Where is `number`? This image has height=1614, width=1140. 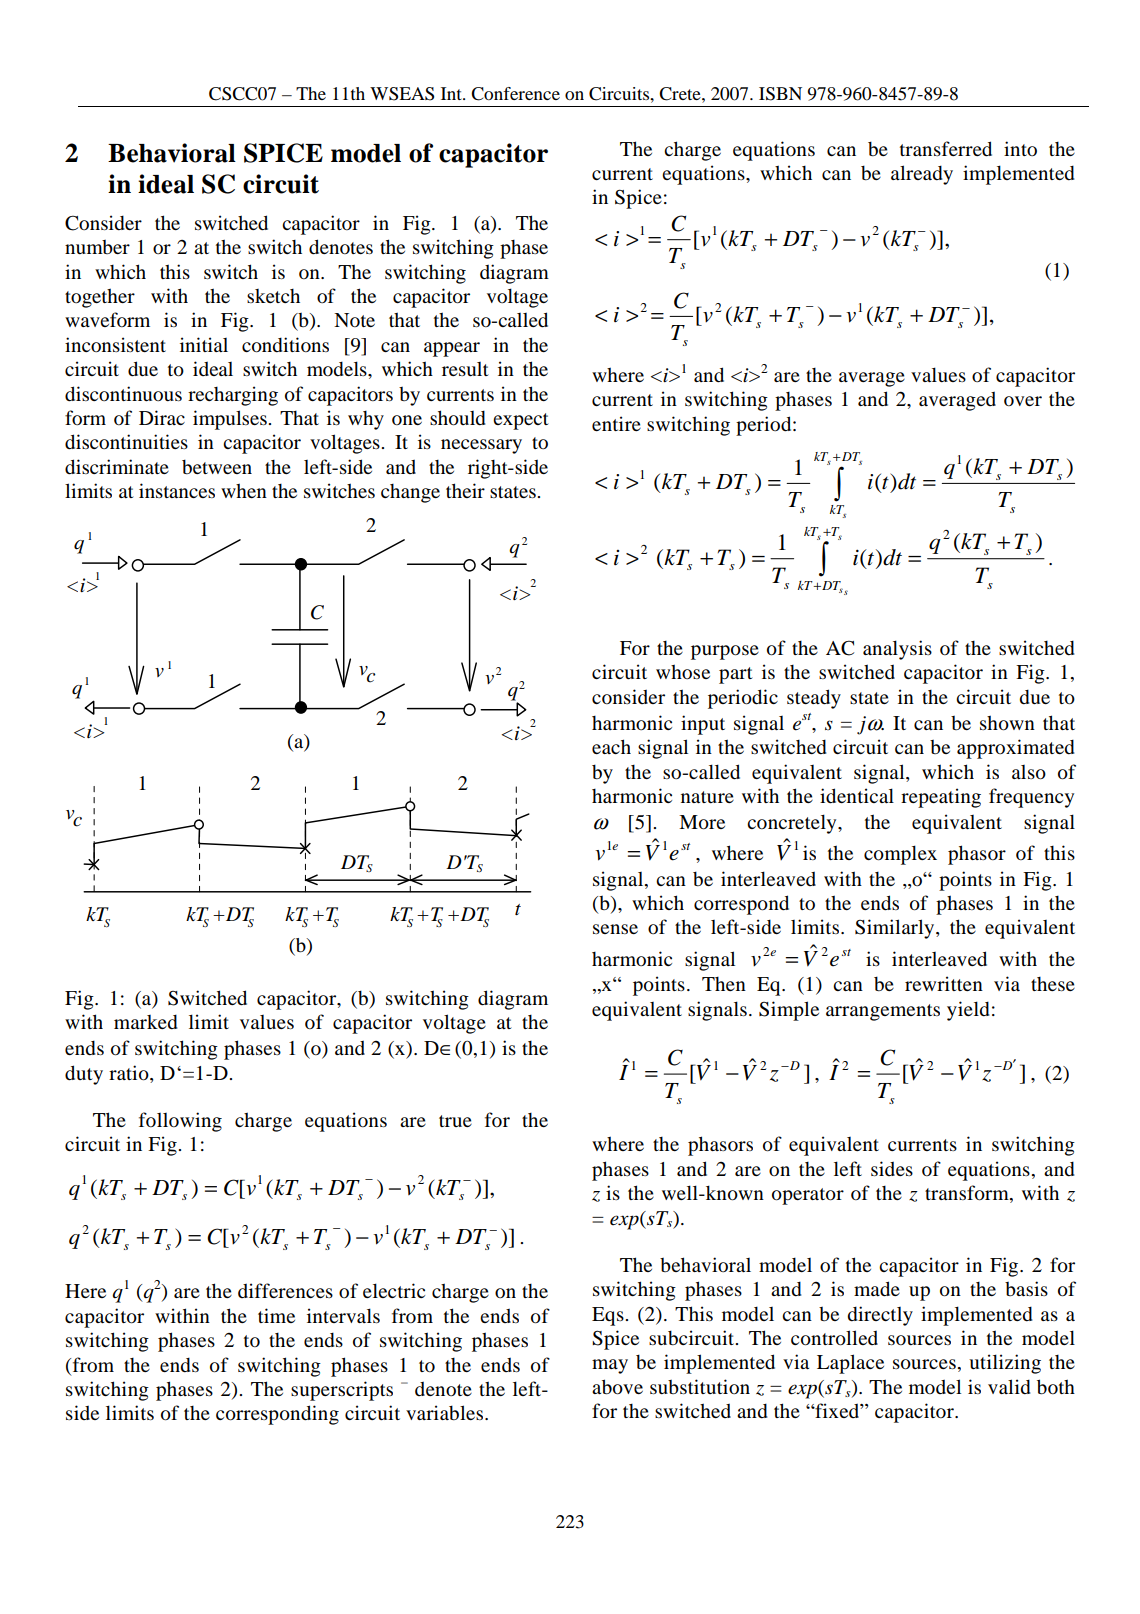 number is located at coordinates (97, 247).
